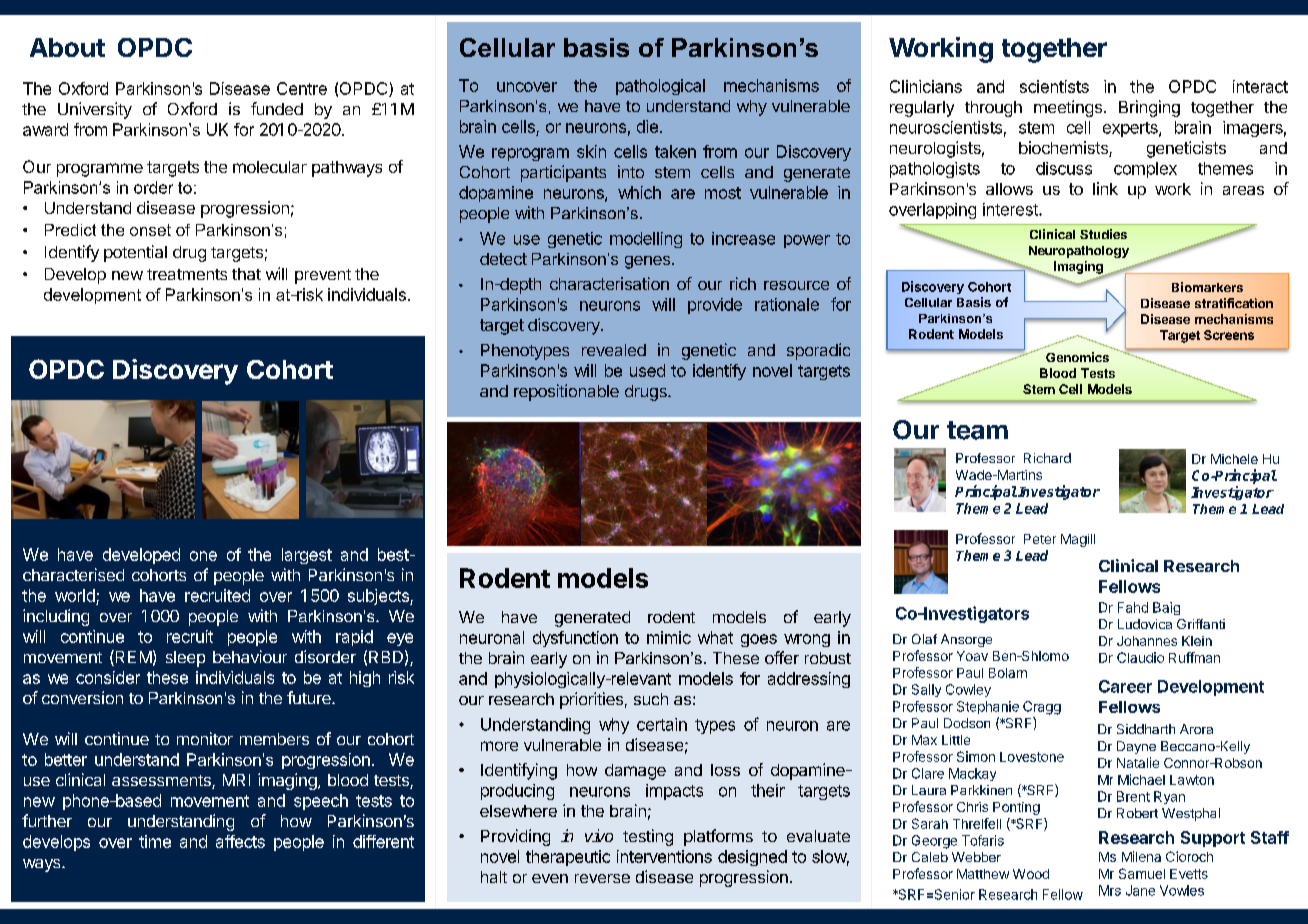 This image has height=924, width=1308. I want to click on time, so click(155, 841).
